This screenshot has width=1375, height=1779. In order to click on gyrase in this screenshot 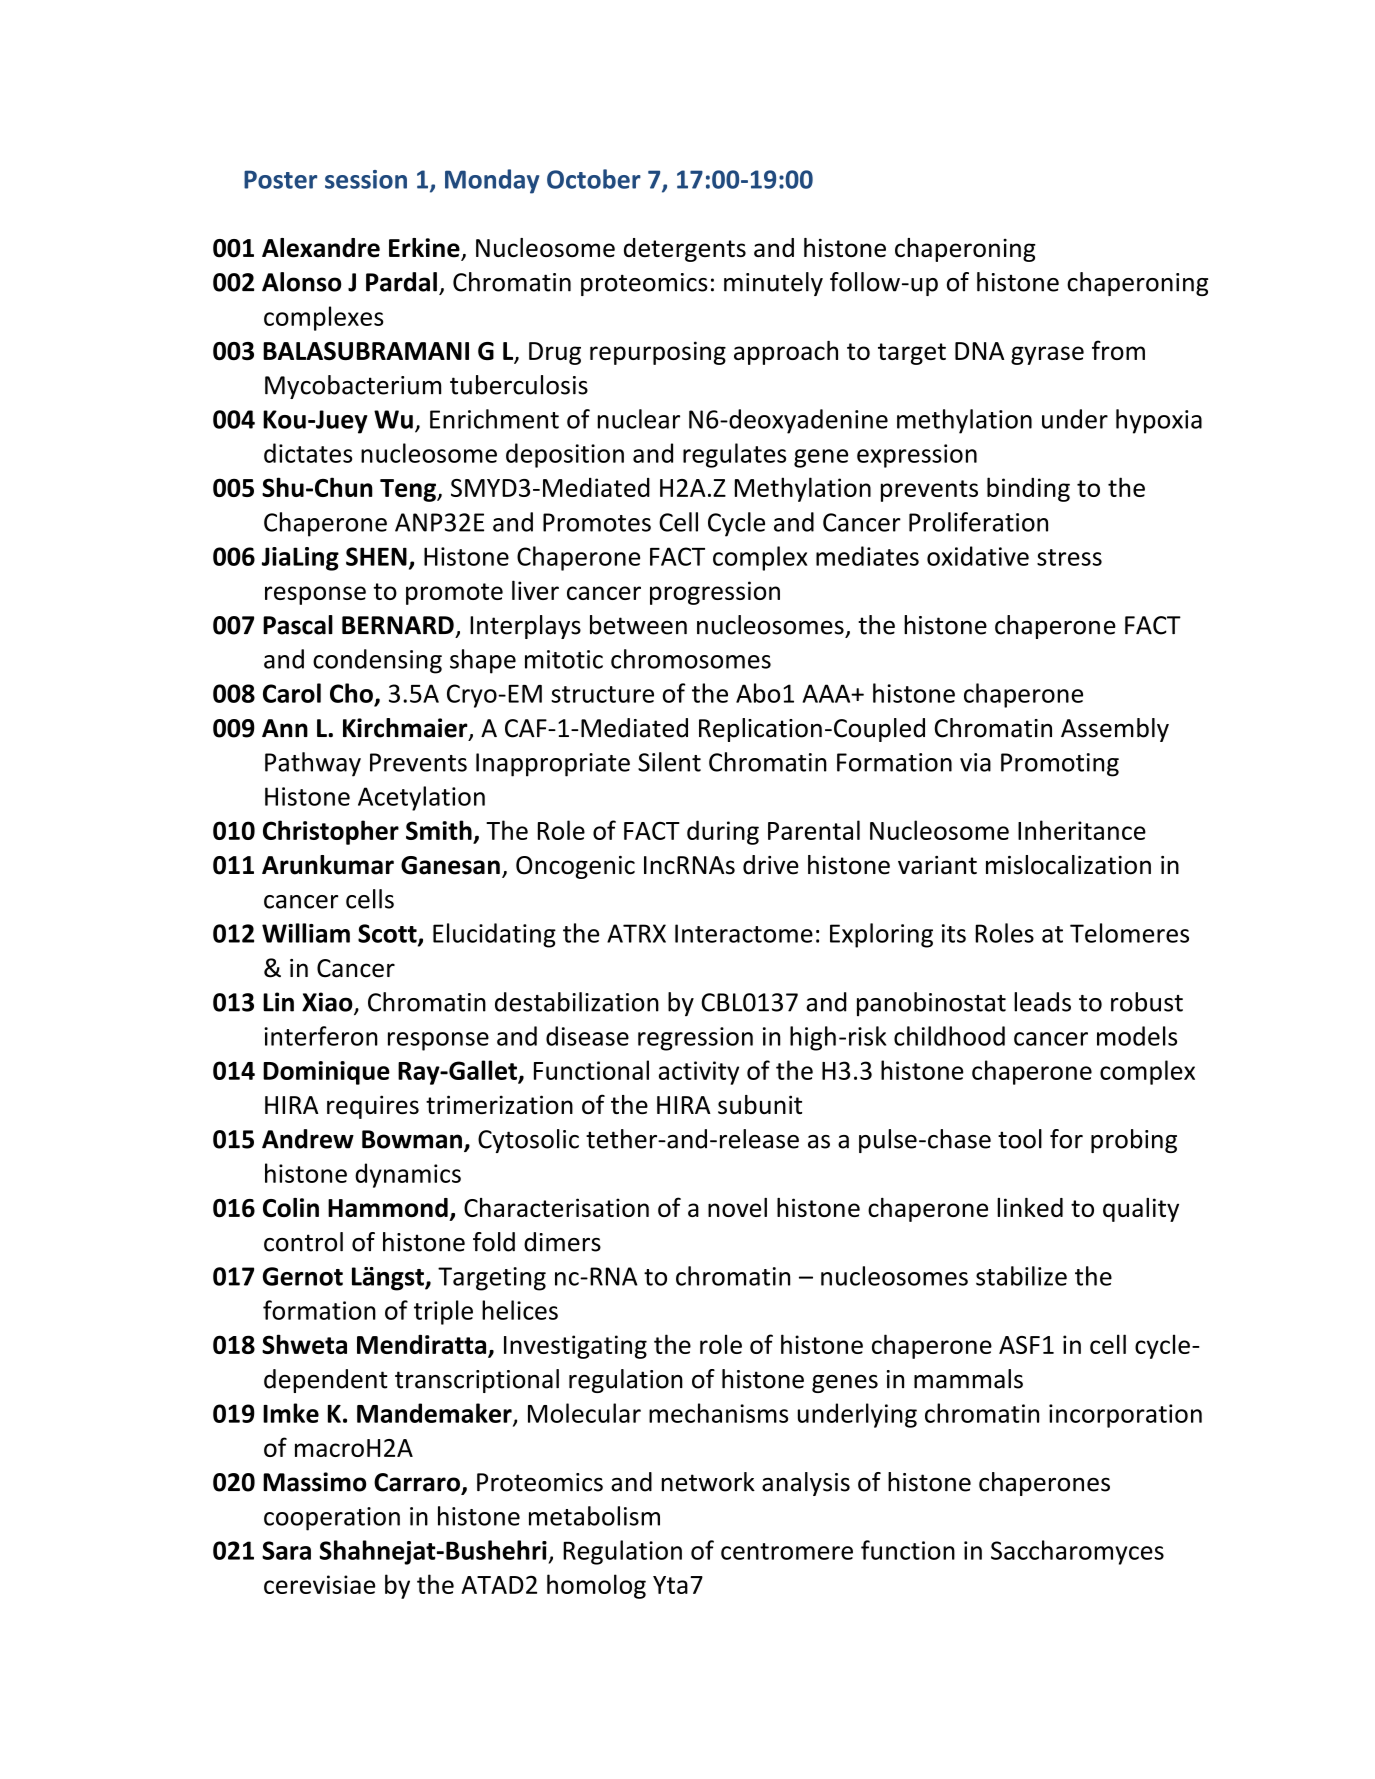, I will do `click(1047, 355)`.
